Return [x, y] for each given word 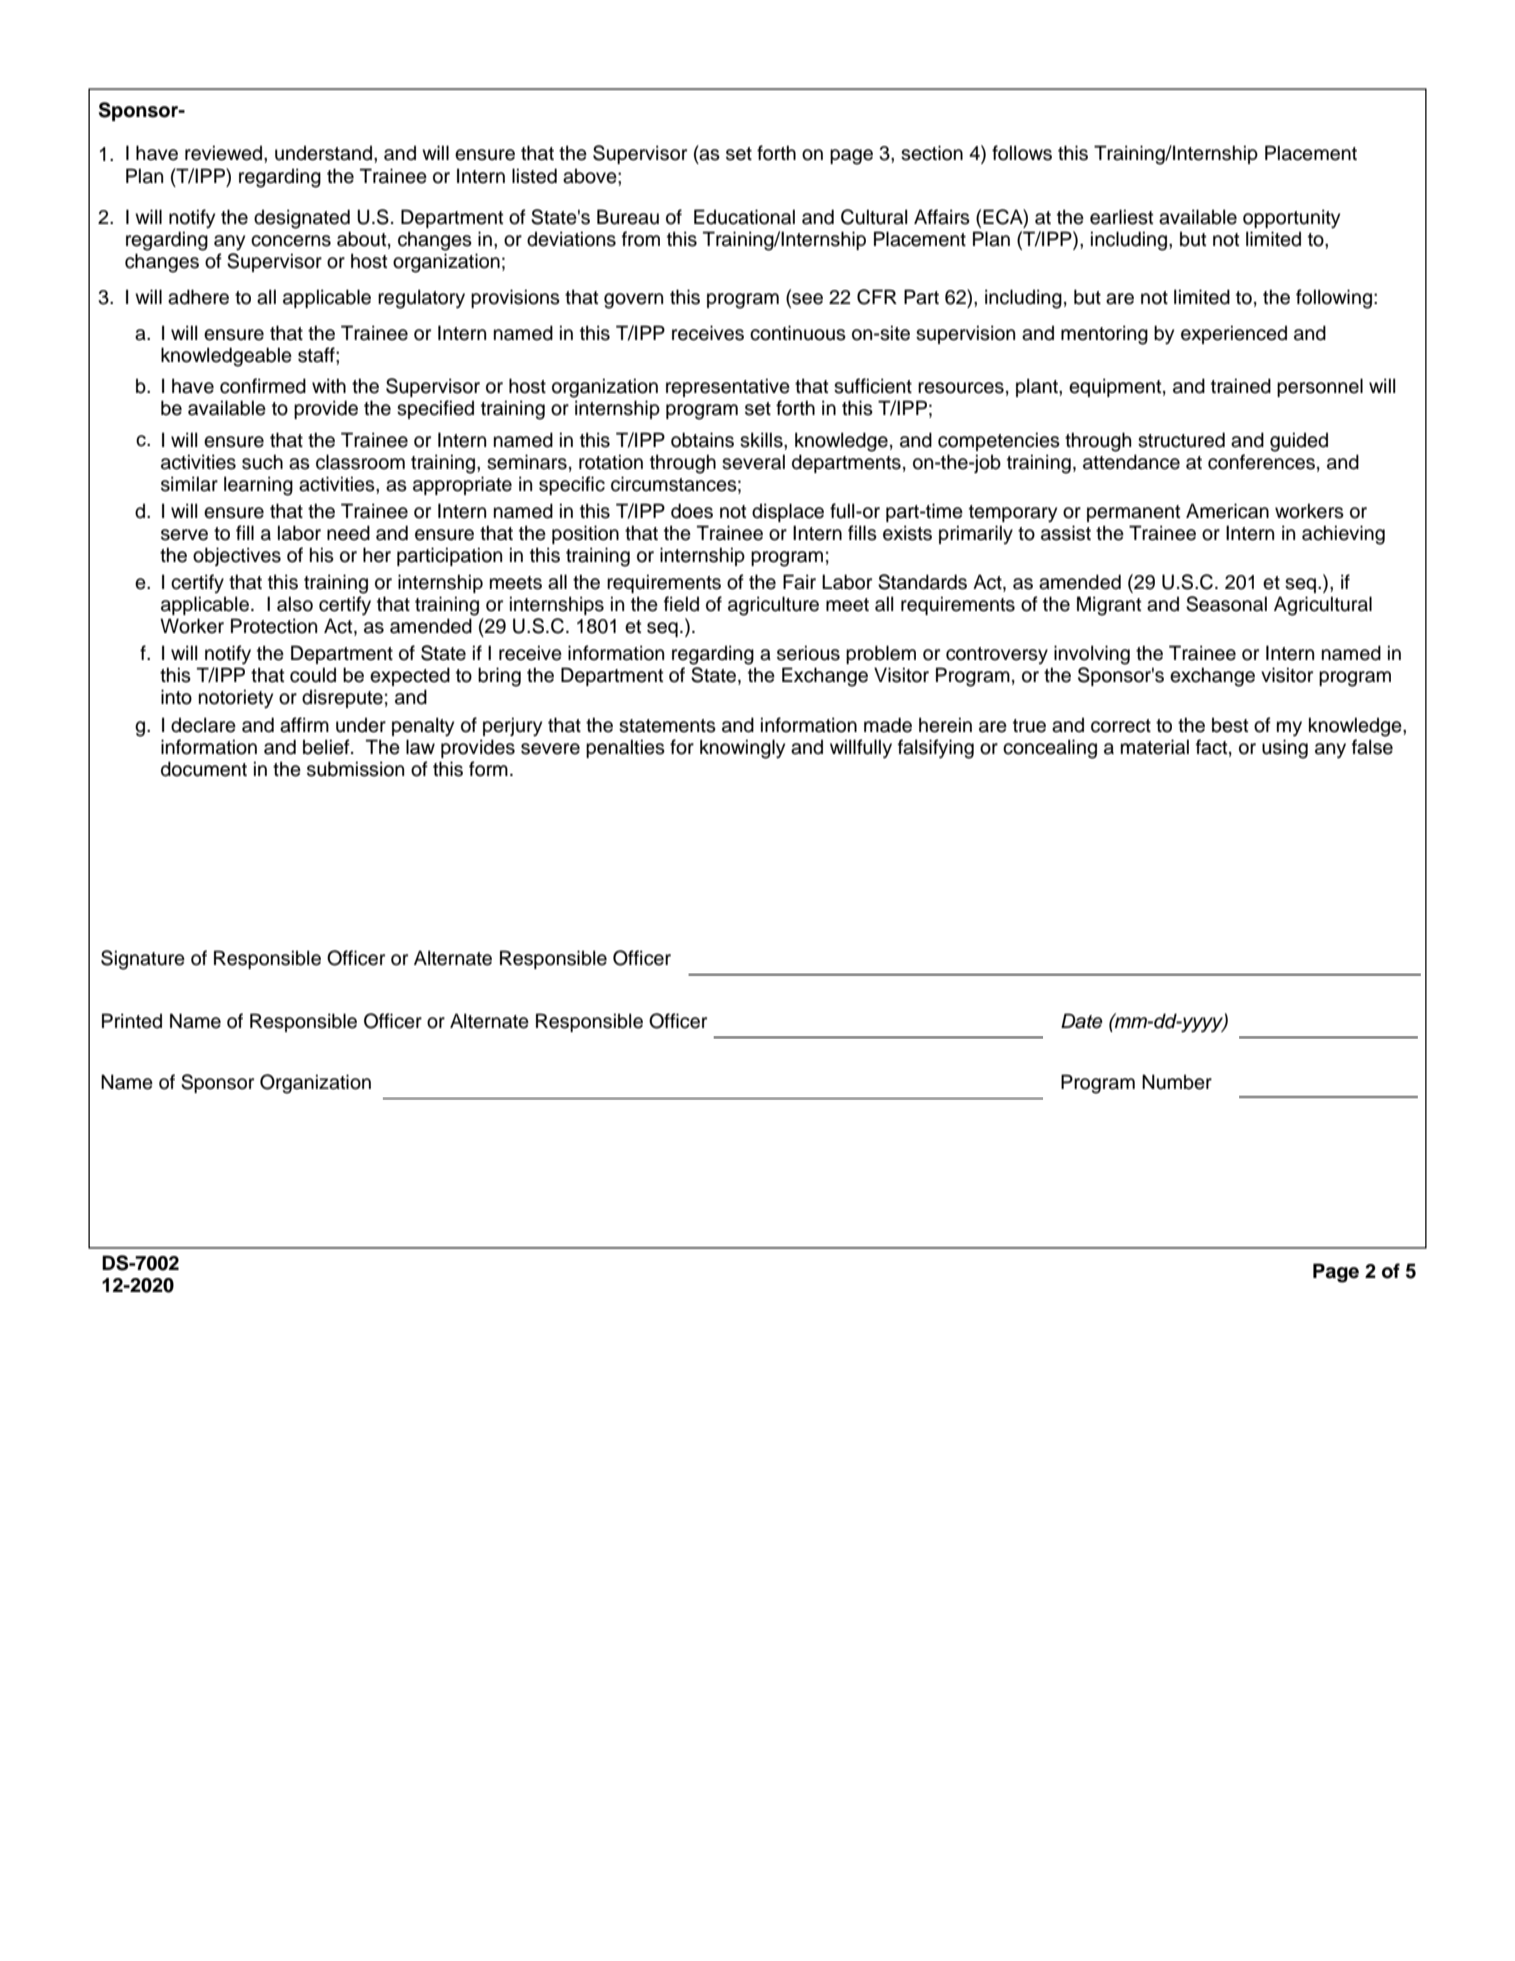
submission [355, 769]
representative [728, 387]
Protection [274, 626]
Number [1177, 1082]
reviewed [225, 153]
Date [1082, 1021]
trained [1241, 386]
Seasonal [1226, 604]
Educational [744, 217]
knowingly [742, 749]
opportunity [1291, 219]
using [1285, 749]
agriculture [773, 606]
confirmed [263, 386]
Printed [132, 1021]
